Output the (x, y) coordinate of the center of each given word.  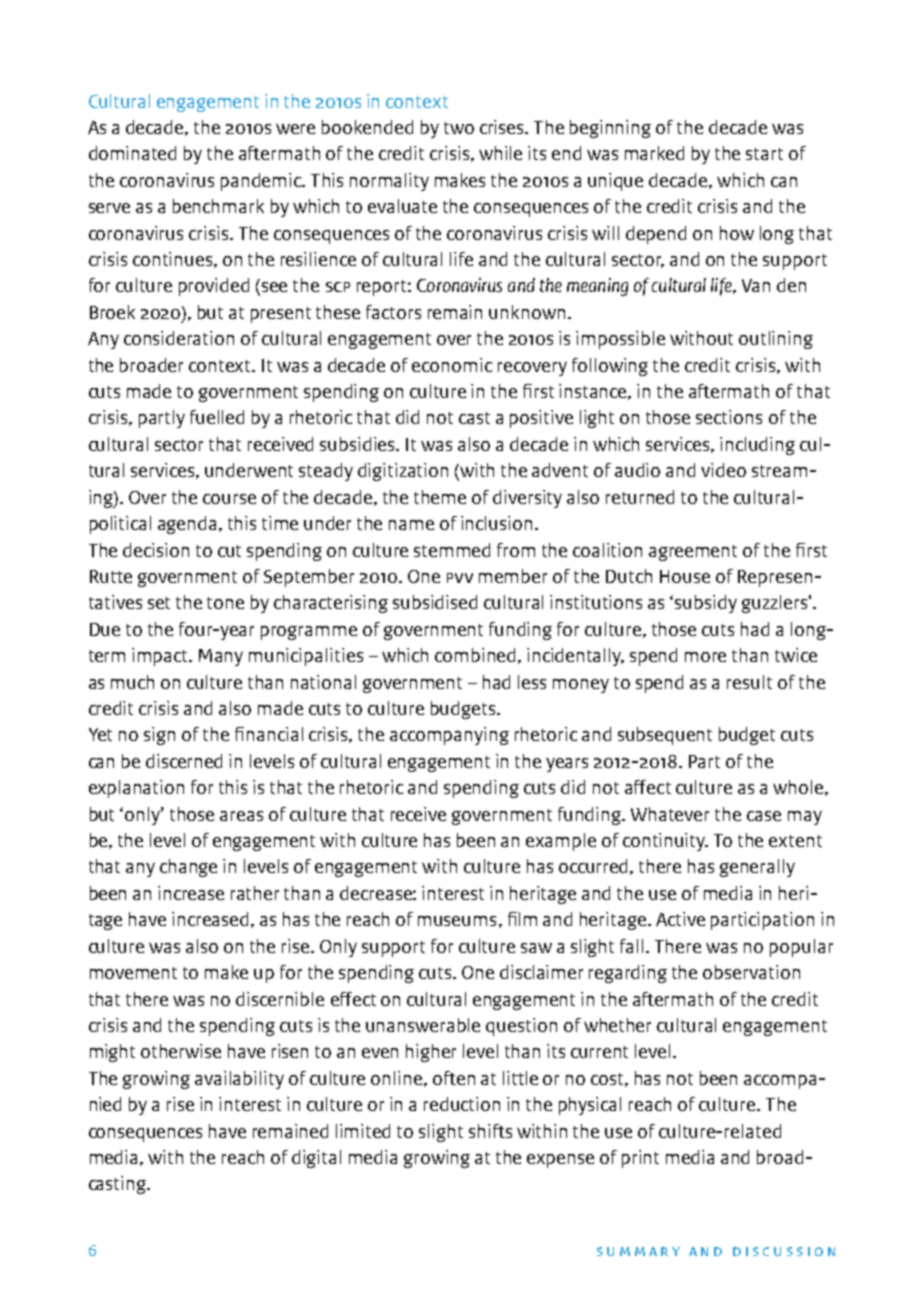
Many (221, 657)
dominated (132, 153)
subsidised (435, 602)
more (705, 657)
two (459, 128)
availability (239, 1080)
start (764, 154)
